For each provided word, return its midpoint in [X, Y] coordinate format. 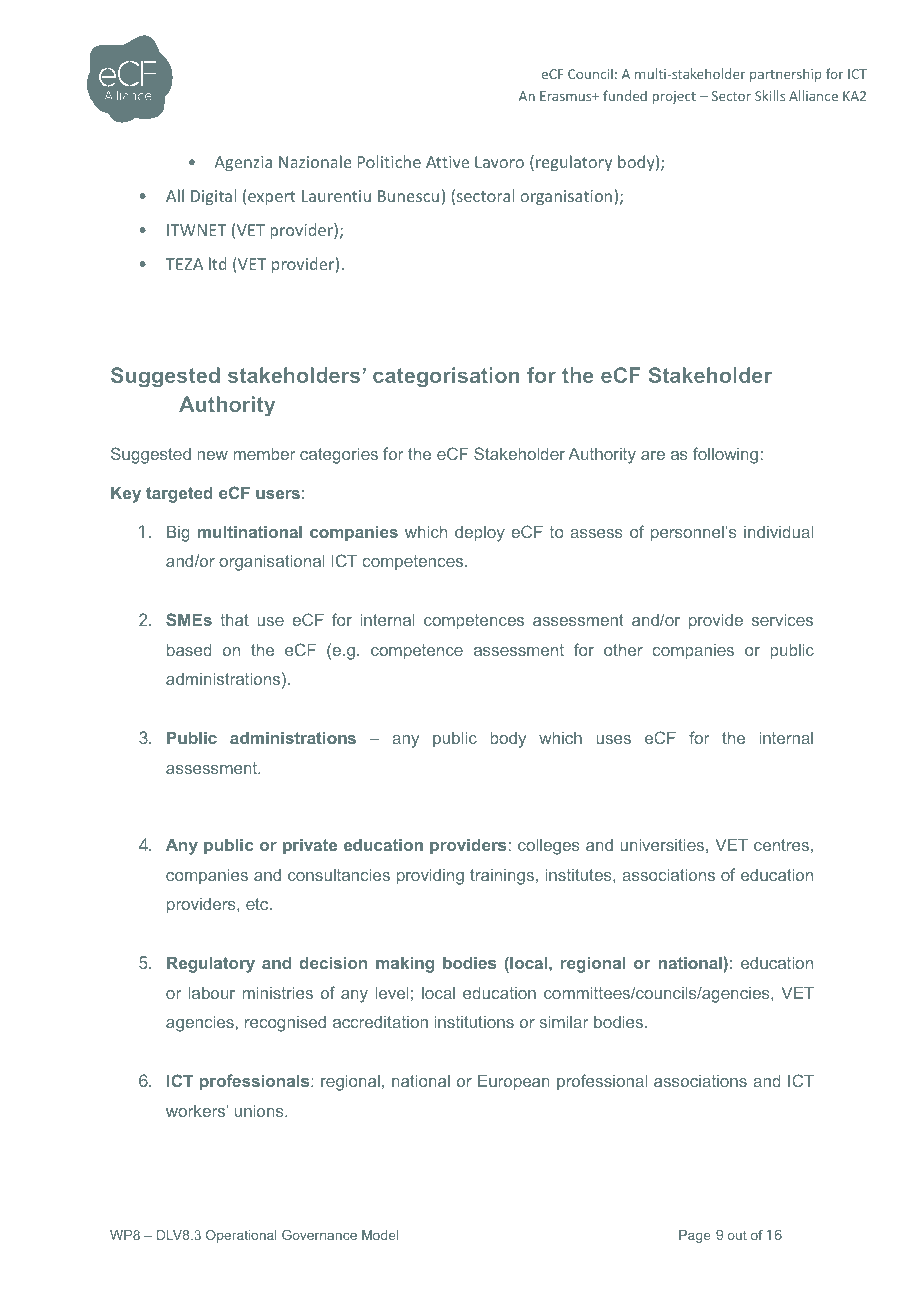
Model [380, 1235]
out [737, 1235]
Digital [213, 197]
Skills [770, 95]
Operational [241, 1236]
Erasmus [567, 96]
